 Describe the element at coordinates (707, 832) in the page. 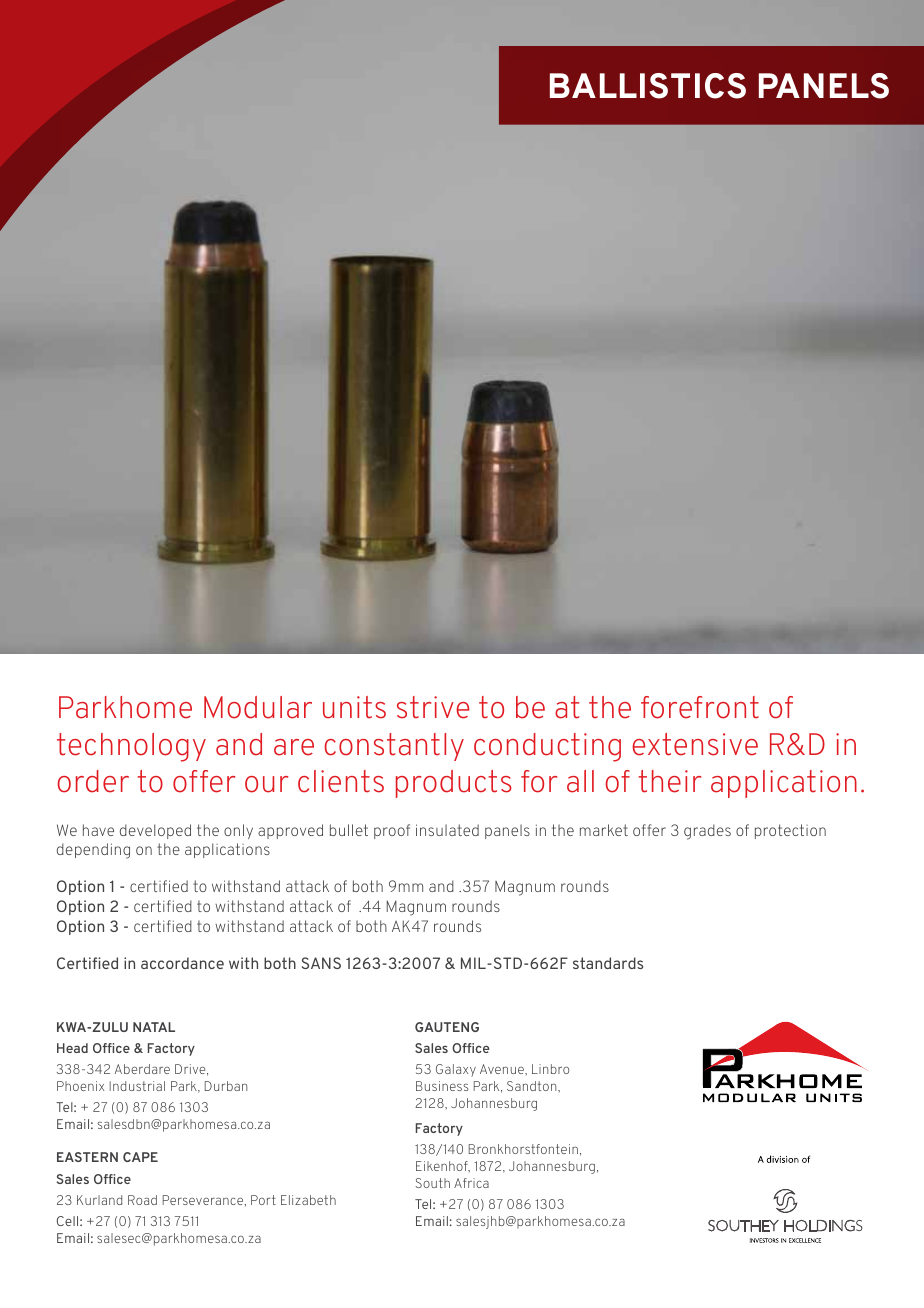

I see `grades` at that location.
